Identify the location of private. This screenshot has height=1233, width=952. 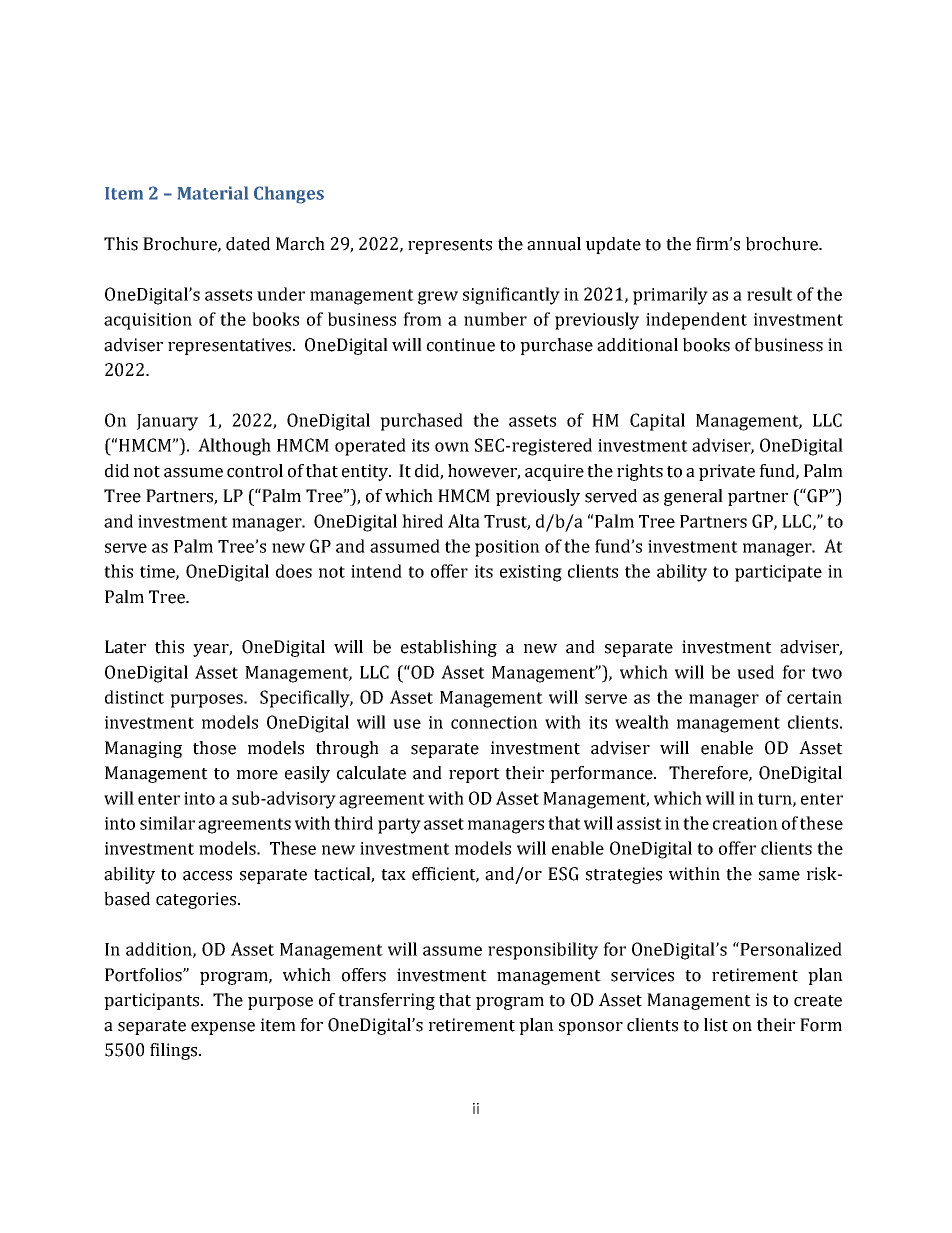
(727, 472).
